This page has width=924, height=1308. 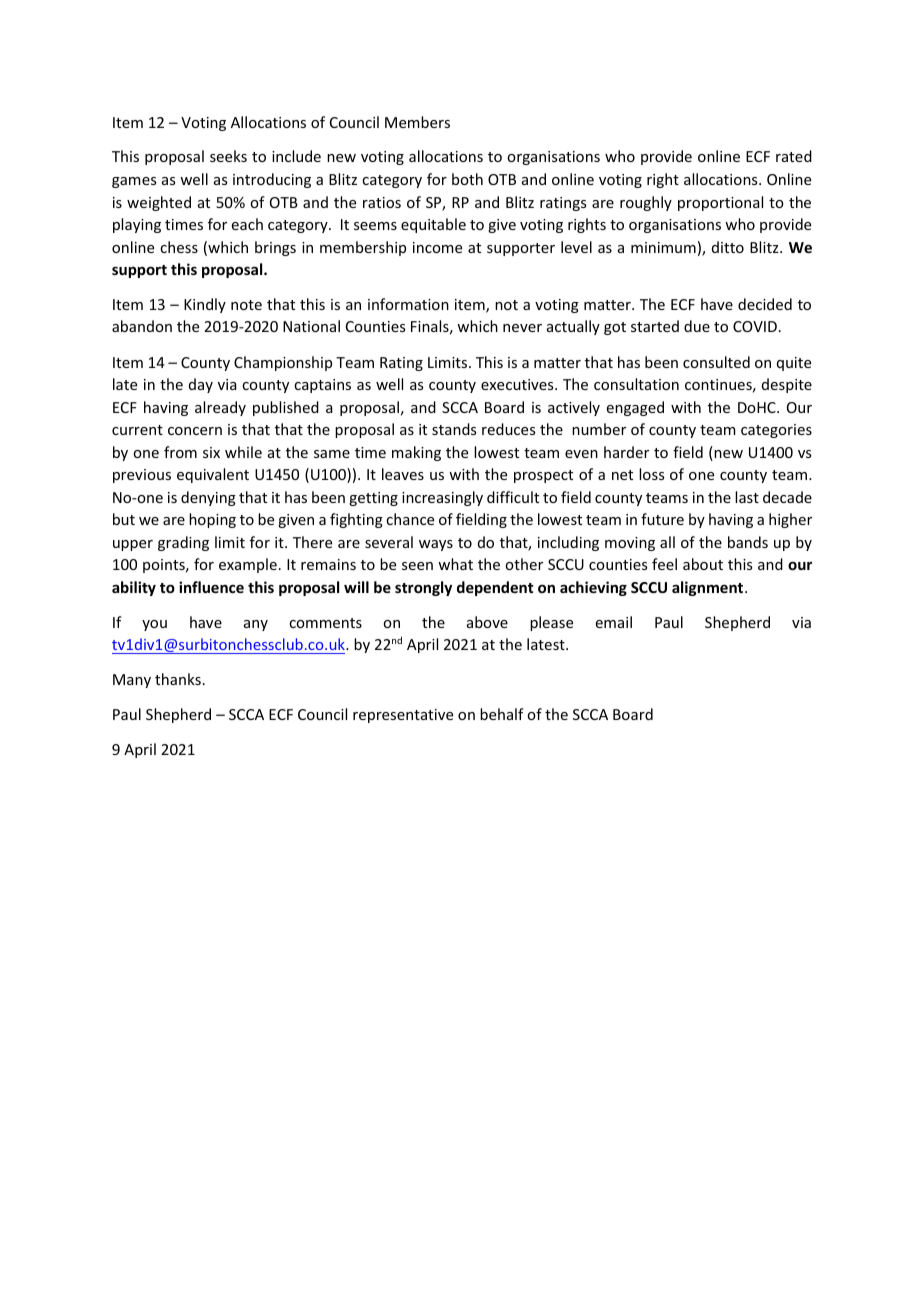 I want to click on chance, so click(x=410, y=519).
